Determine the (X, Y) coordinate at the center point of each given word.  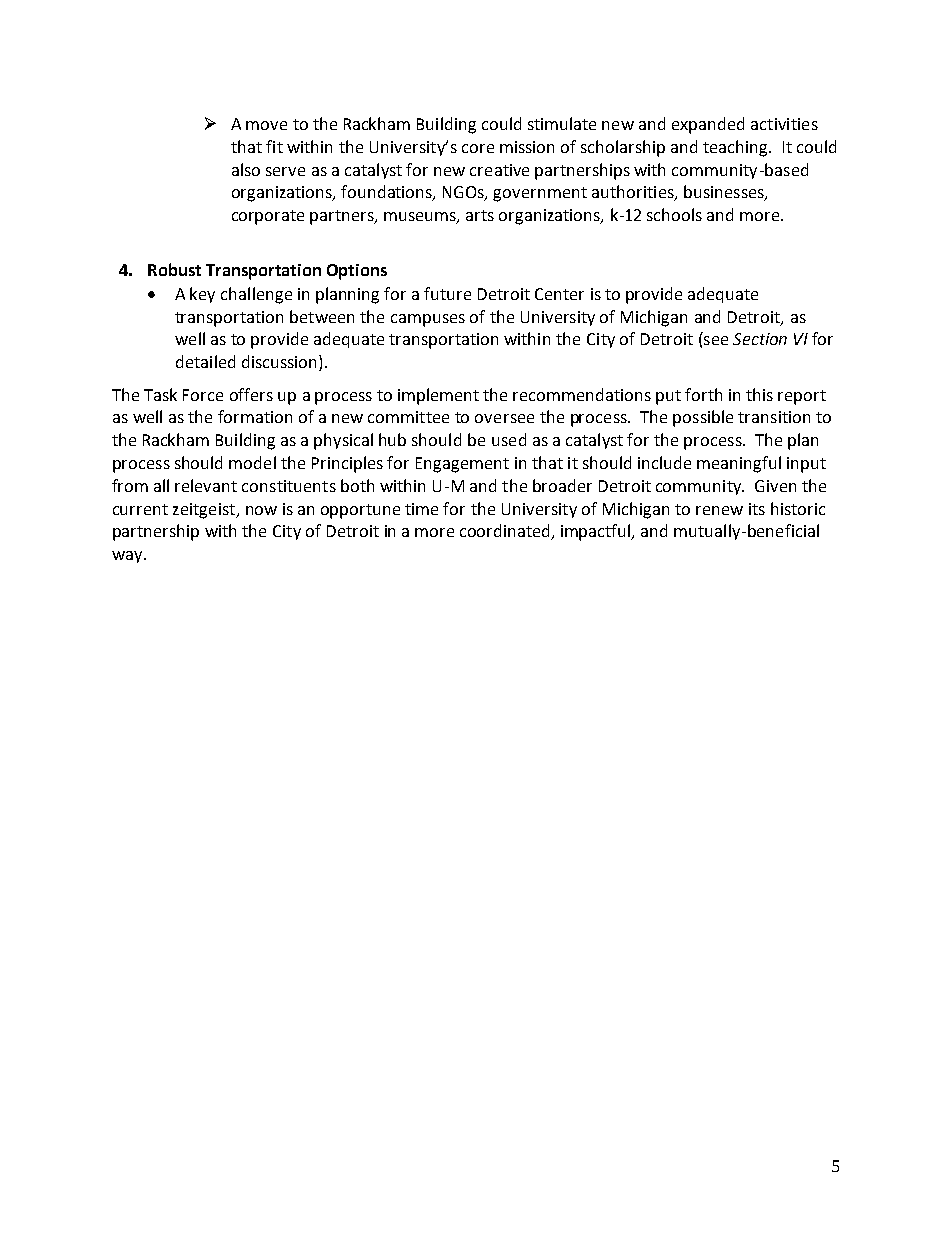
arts (480, 215)
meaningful (739, 464)
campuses (428, 320)
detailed (205, 361)
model (252, 462)
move (266, 125)
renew (719, 510)
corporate (268, 217)
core (478, 148)
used (509, 439)
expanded (708, 125)
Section (760, 339)
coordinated (506, 532)
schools (674, 214)
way (128, 557)
